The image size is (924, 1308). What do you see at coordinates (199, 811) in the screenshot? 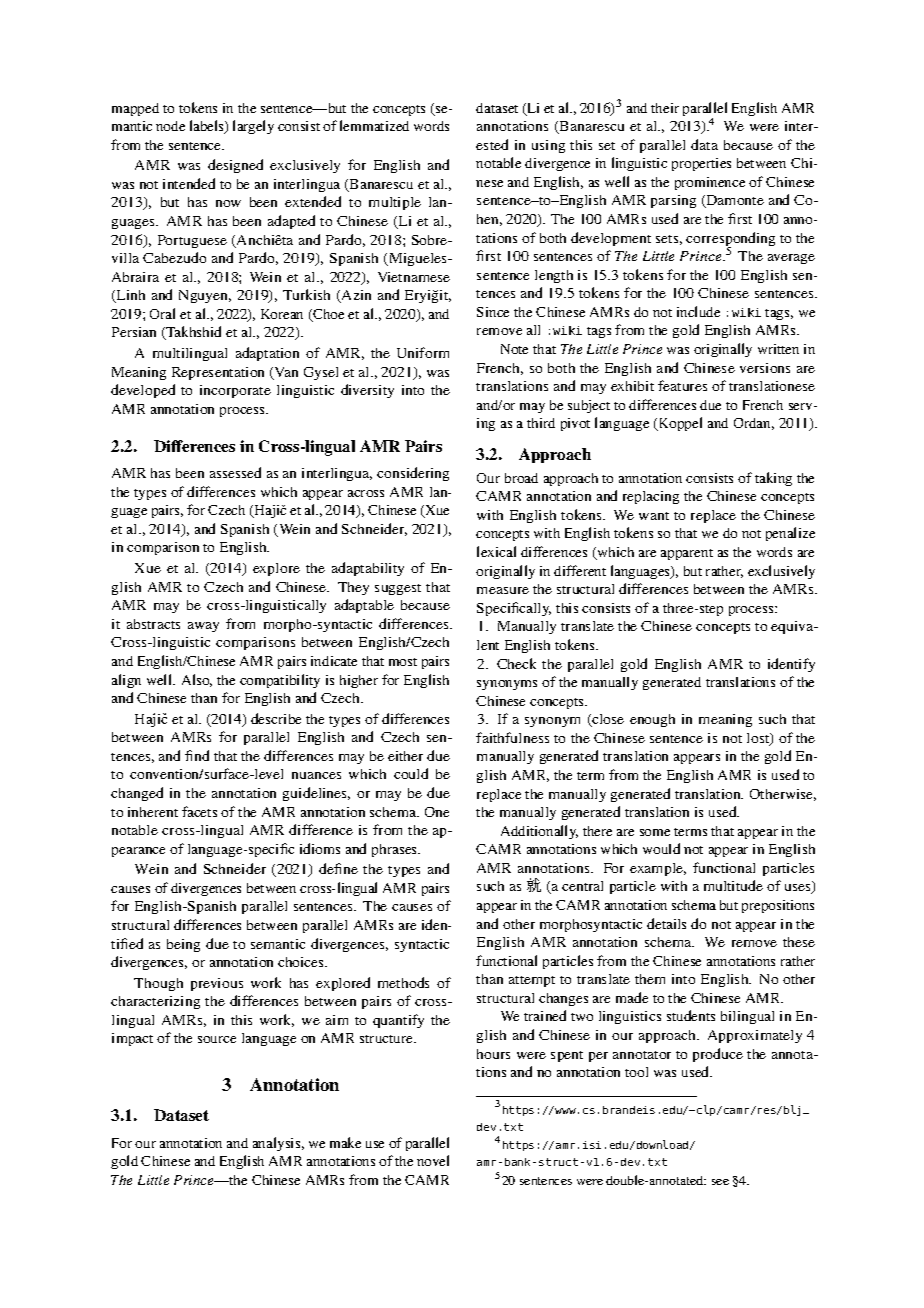
I see `facets` at bounding box center [199, 811].
